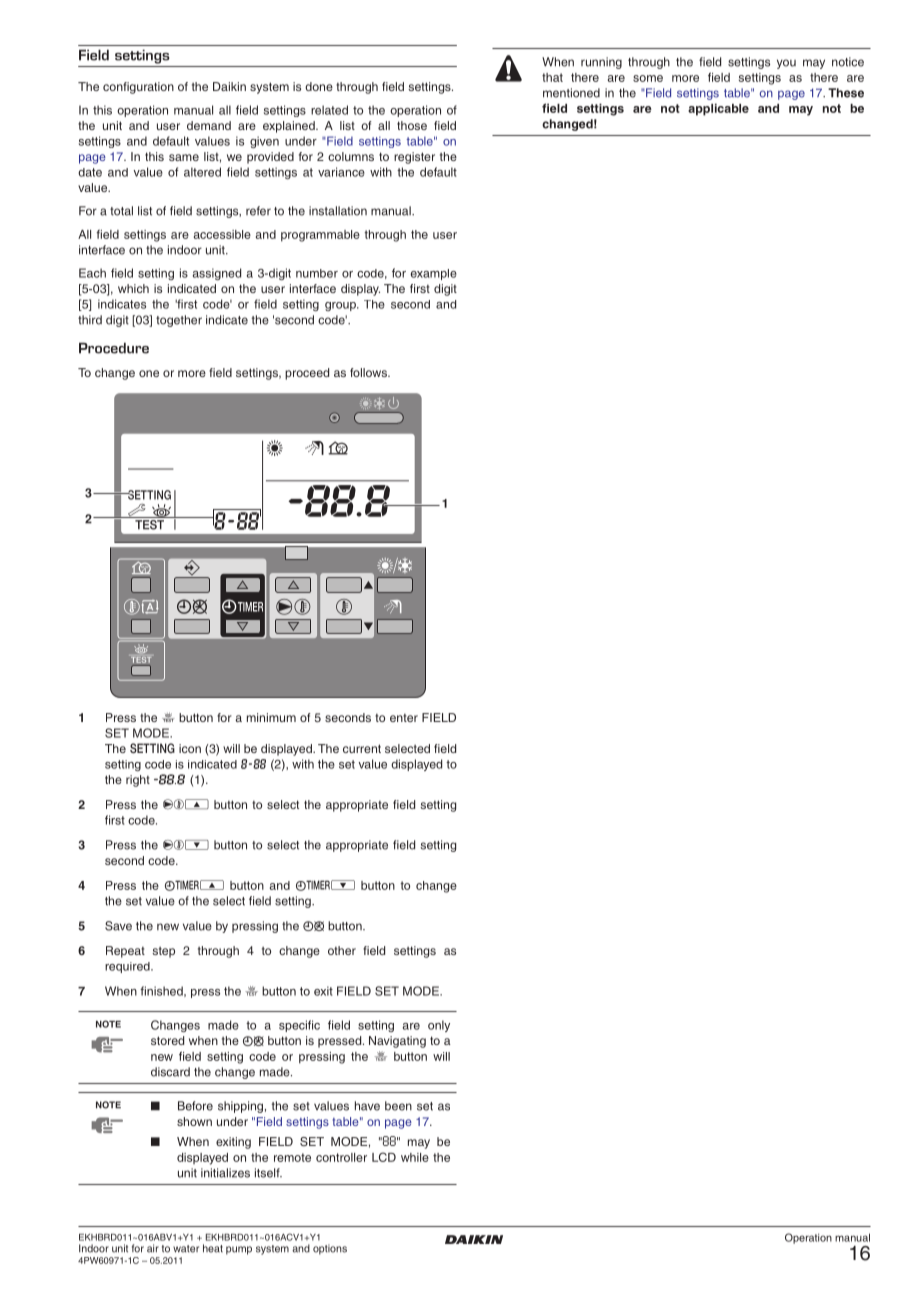 Image resolution: width=924 pixels, height=1308 pixels. What do you see at coordinates (434, 274) in the screenshot?
I see `example` at bounding box center [434, 274].
